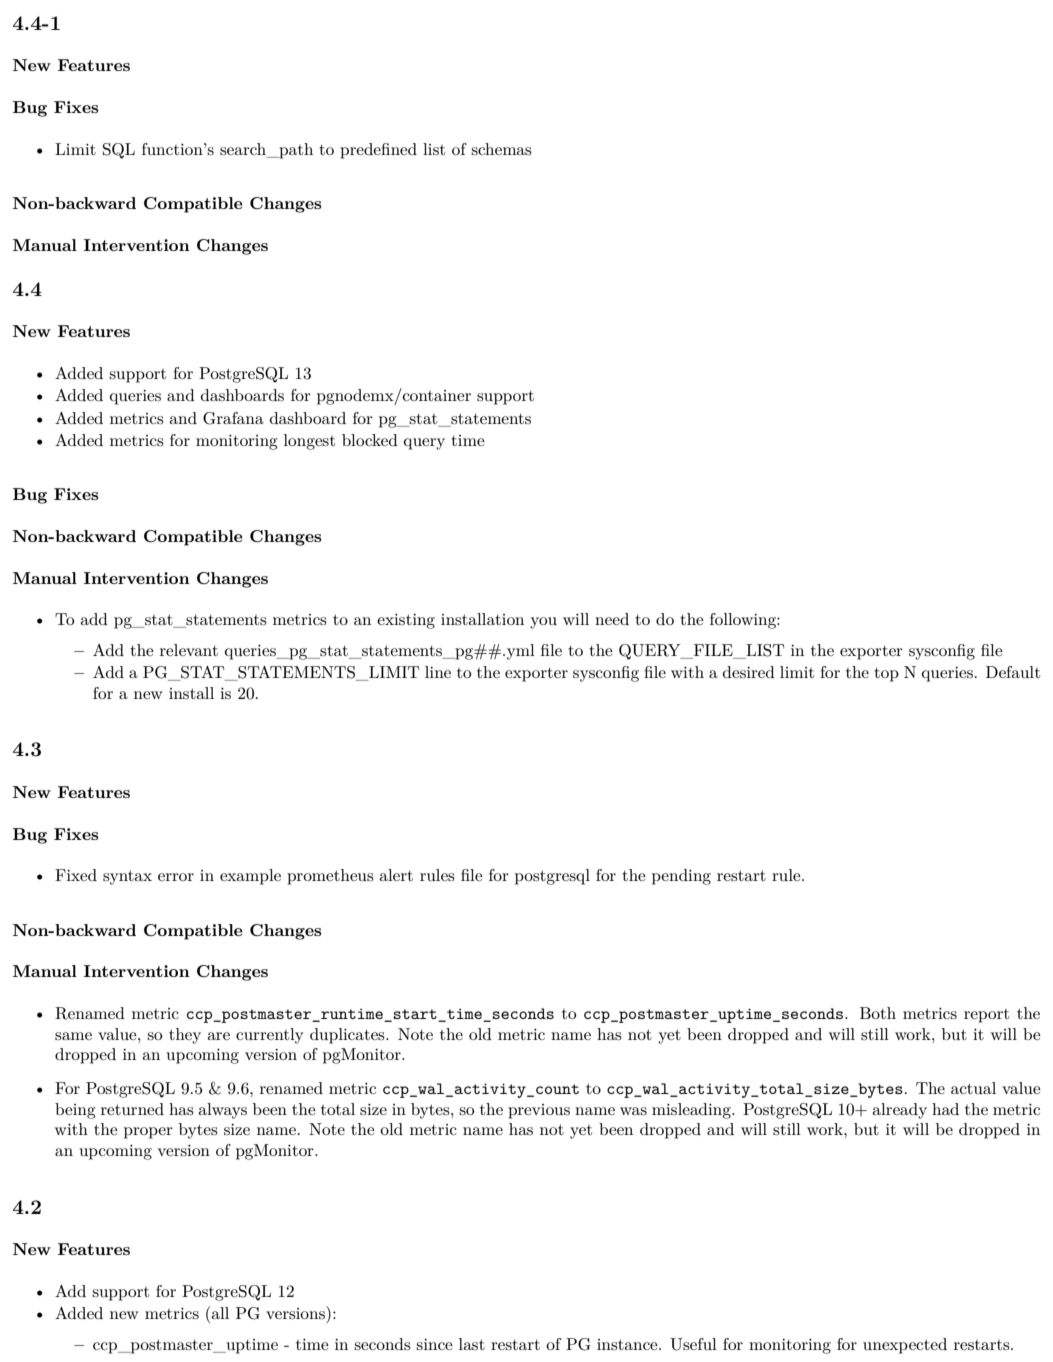 The height and width of the screenshot is (1362, 1053). Describe the element at coordinates (370, 440) in the screenshot. I see `blocked` at that location.
